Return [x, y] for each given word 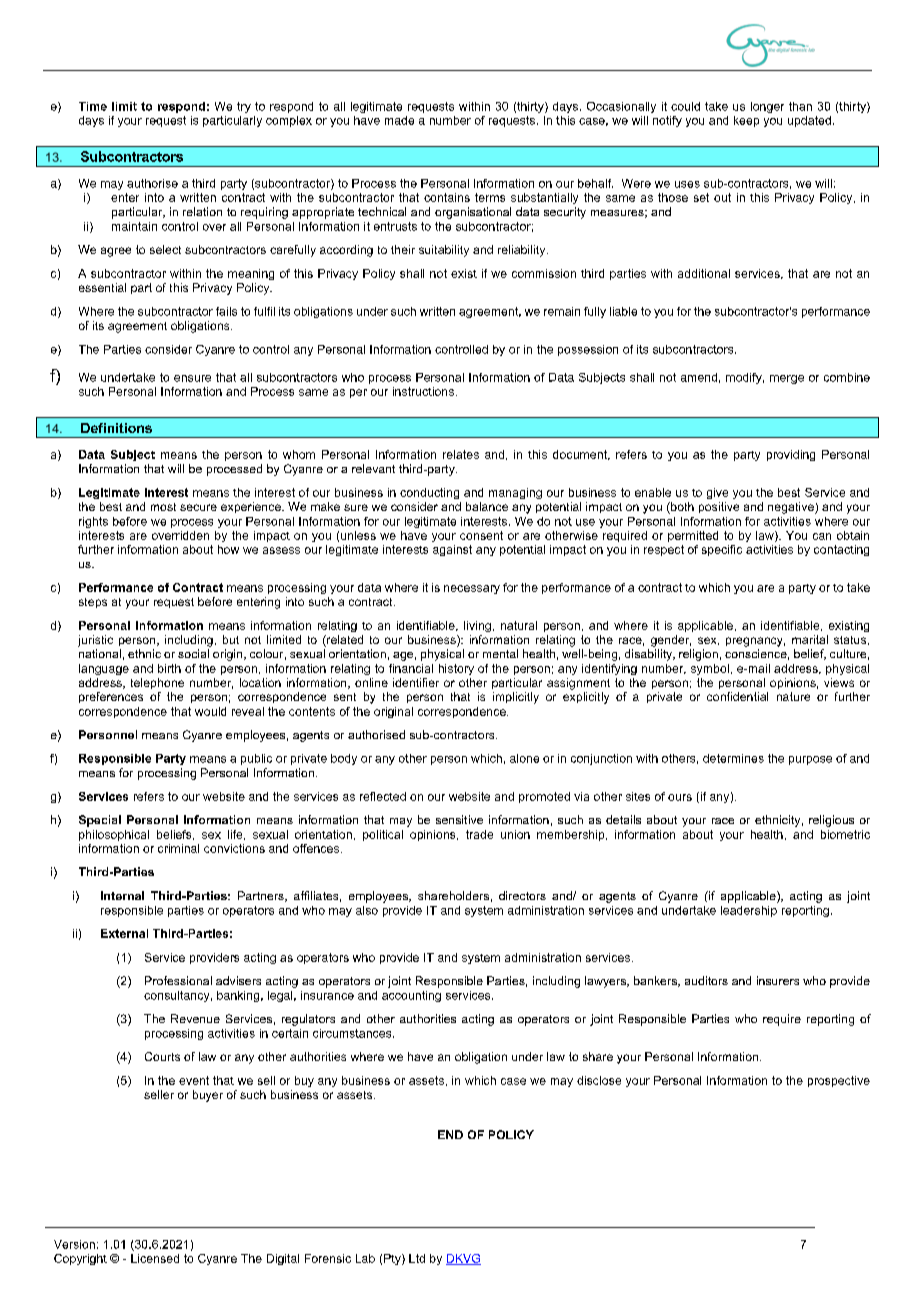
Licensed [155, 1258]
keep [746, 121]
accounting [411, 996]
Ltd [417, 1258]
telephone [157, 683]
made [399, 120]
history [456, 669]
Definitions [116, 428]
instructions [423, 391]
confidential [737, 696]
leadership [749, 911]
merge [787, 379]
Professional [178, 980]
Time [93, 106]
